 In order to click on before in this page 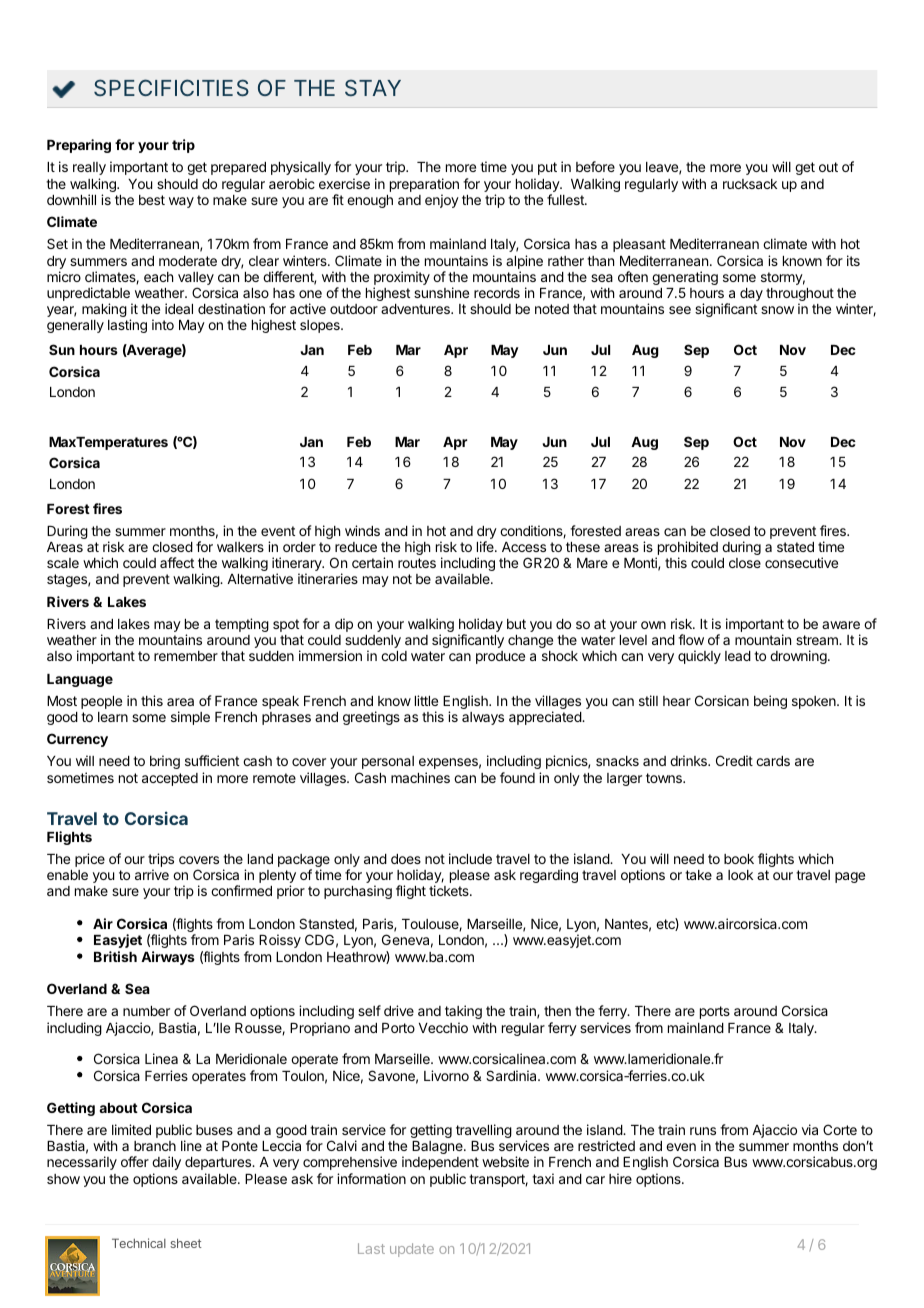, I will do `click(595, 166)`.
